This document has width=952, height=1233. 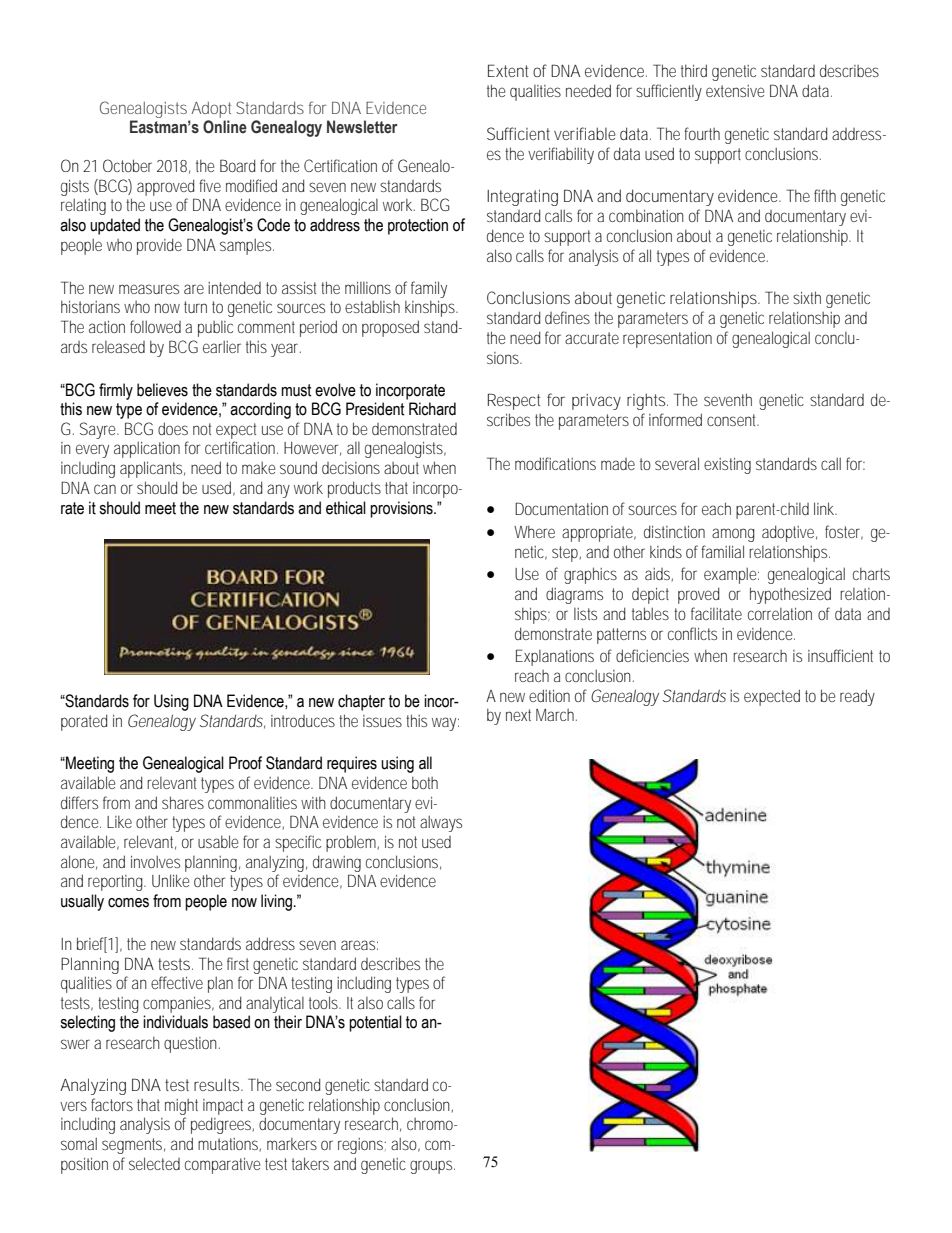 I want to click on regions, so click(x=360, y=1146).
